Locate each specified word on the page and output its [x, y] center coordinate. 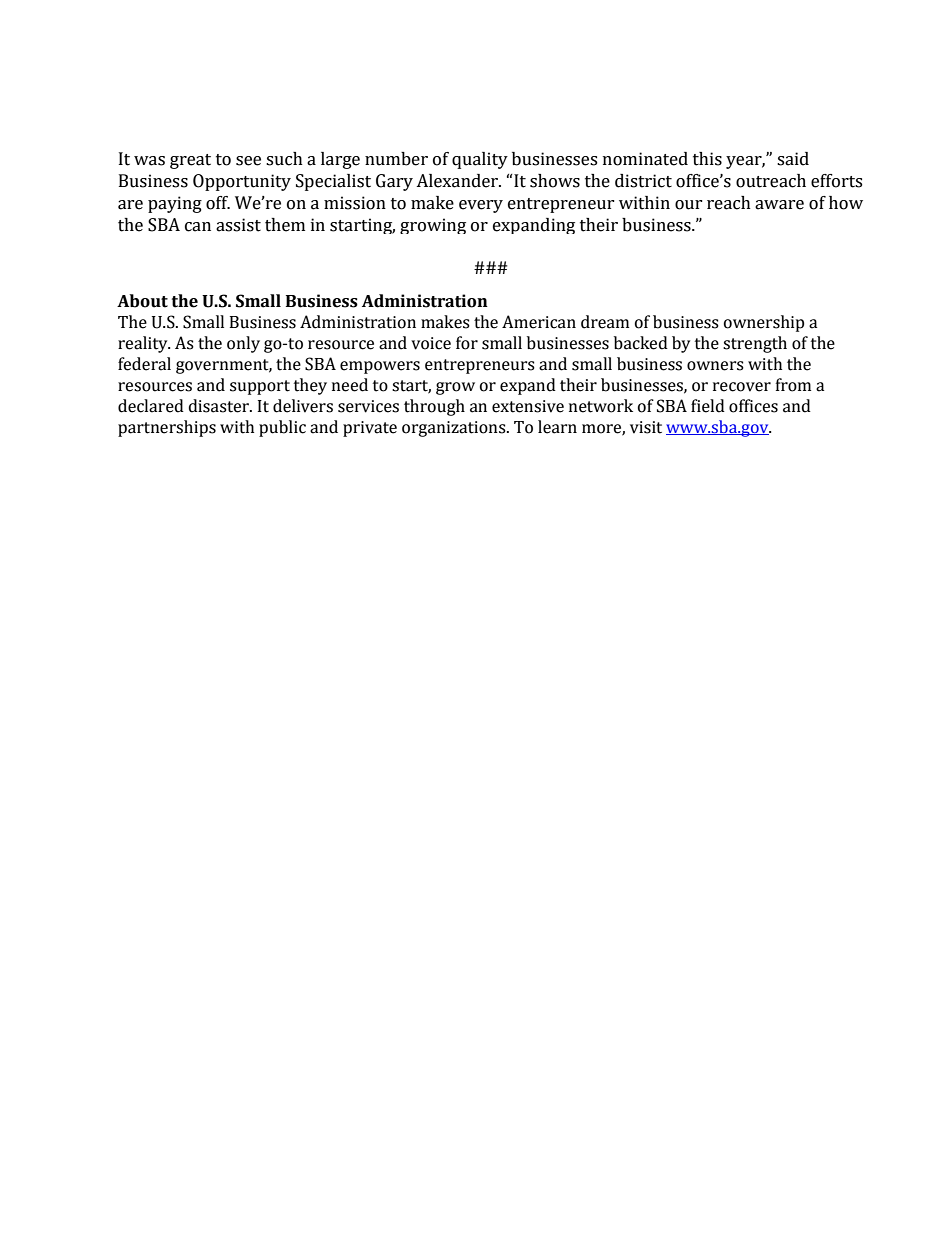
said [793, 159]
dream [605, 322]
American [539, 322]
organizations [455, 429]
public [282, 428]
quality [480, 160]
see [248, 161]
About [142, 301]
